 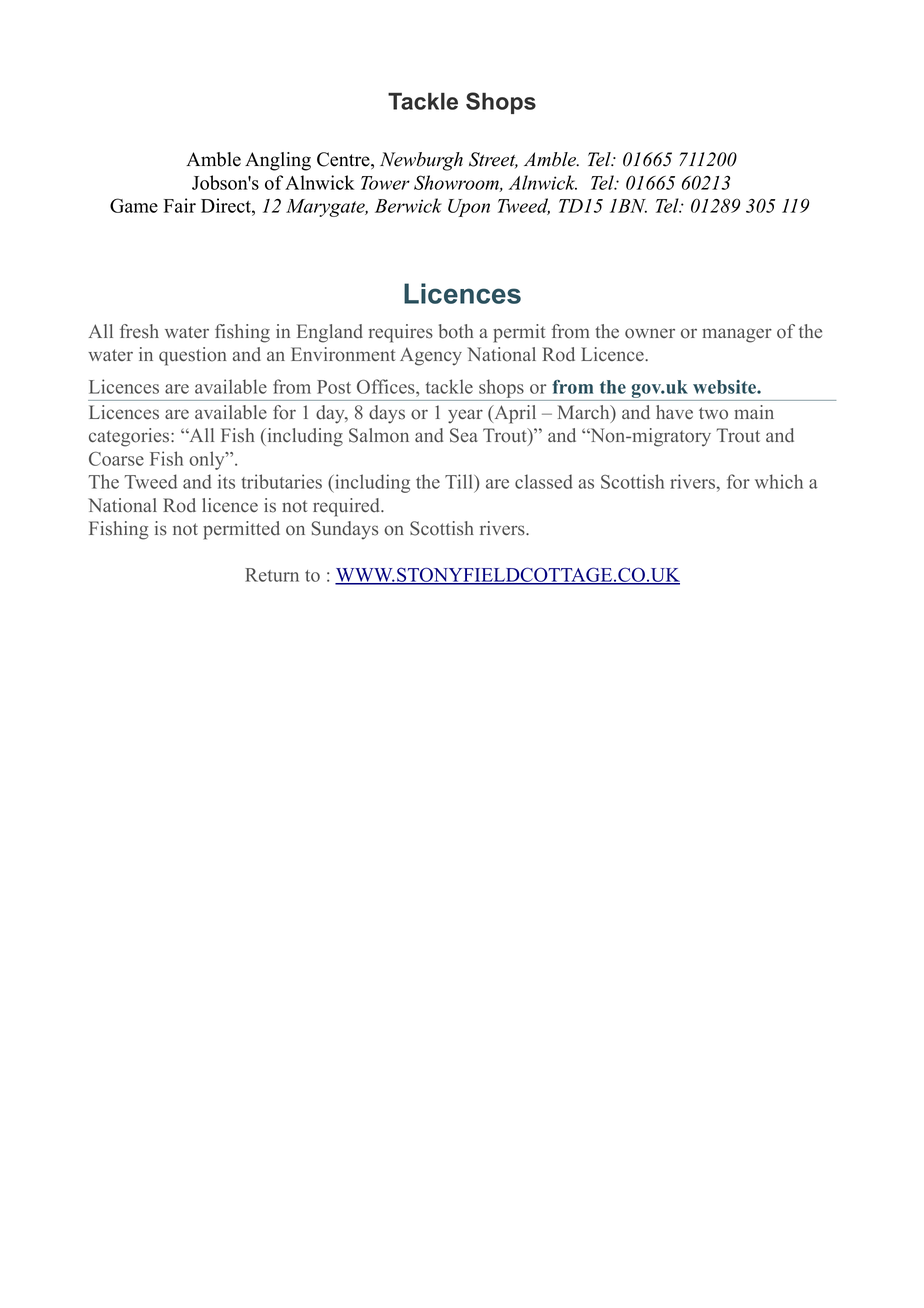 I want to click on owner, so click(x=650, y=333).
